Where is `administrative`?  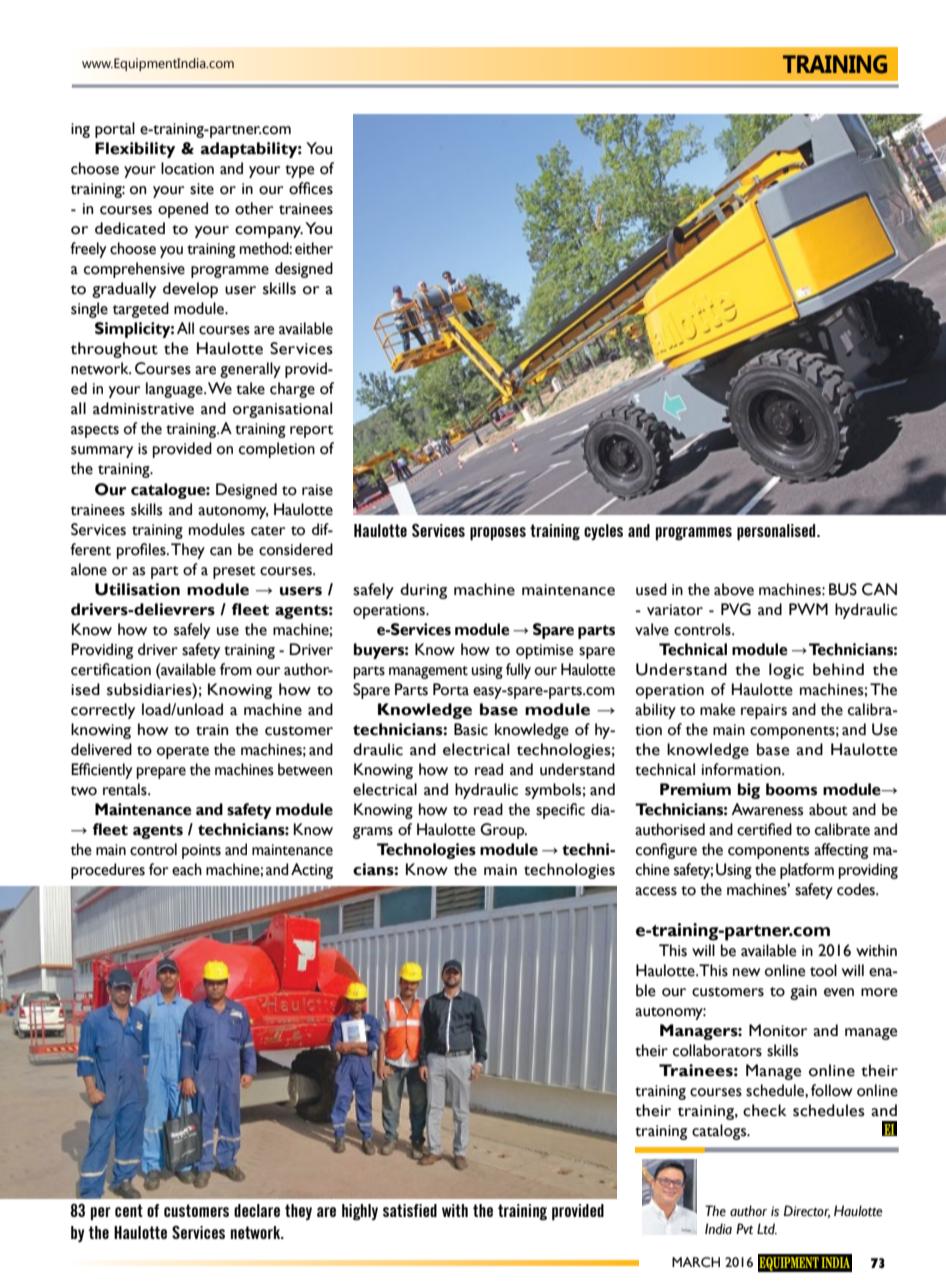
administrative is located at coordinates (143, 408).
